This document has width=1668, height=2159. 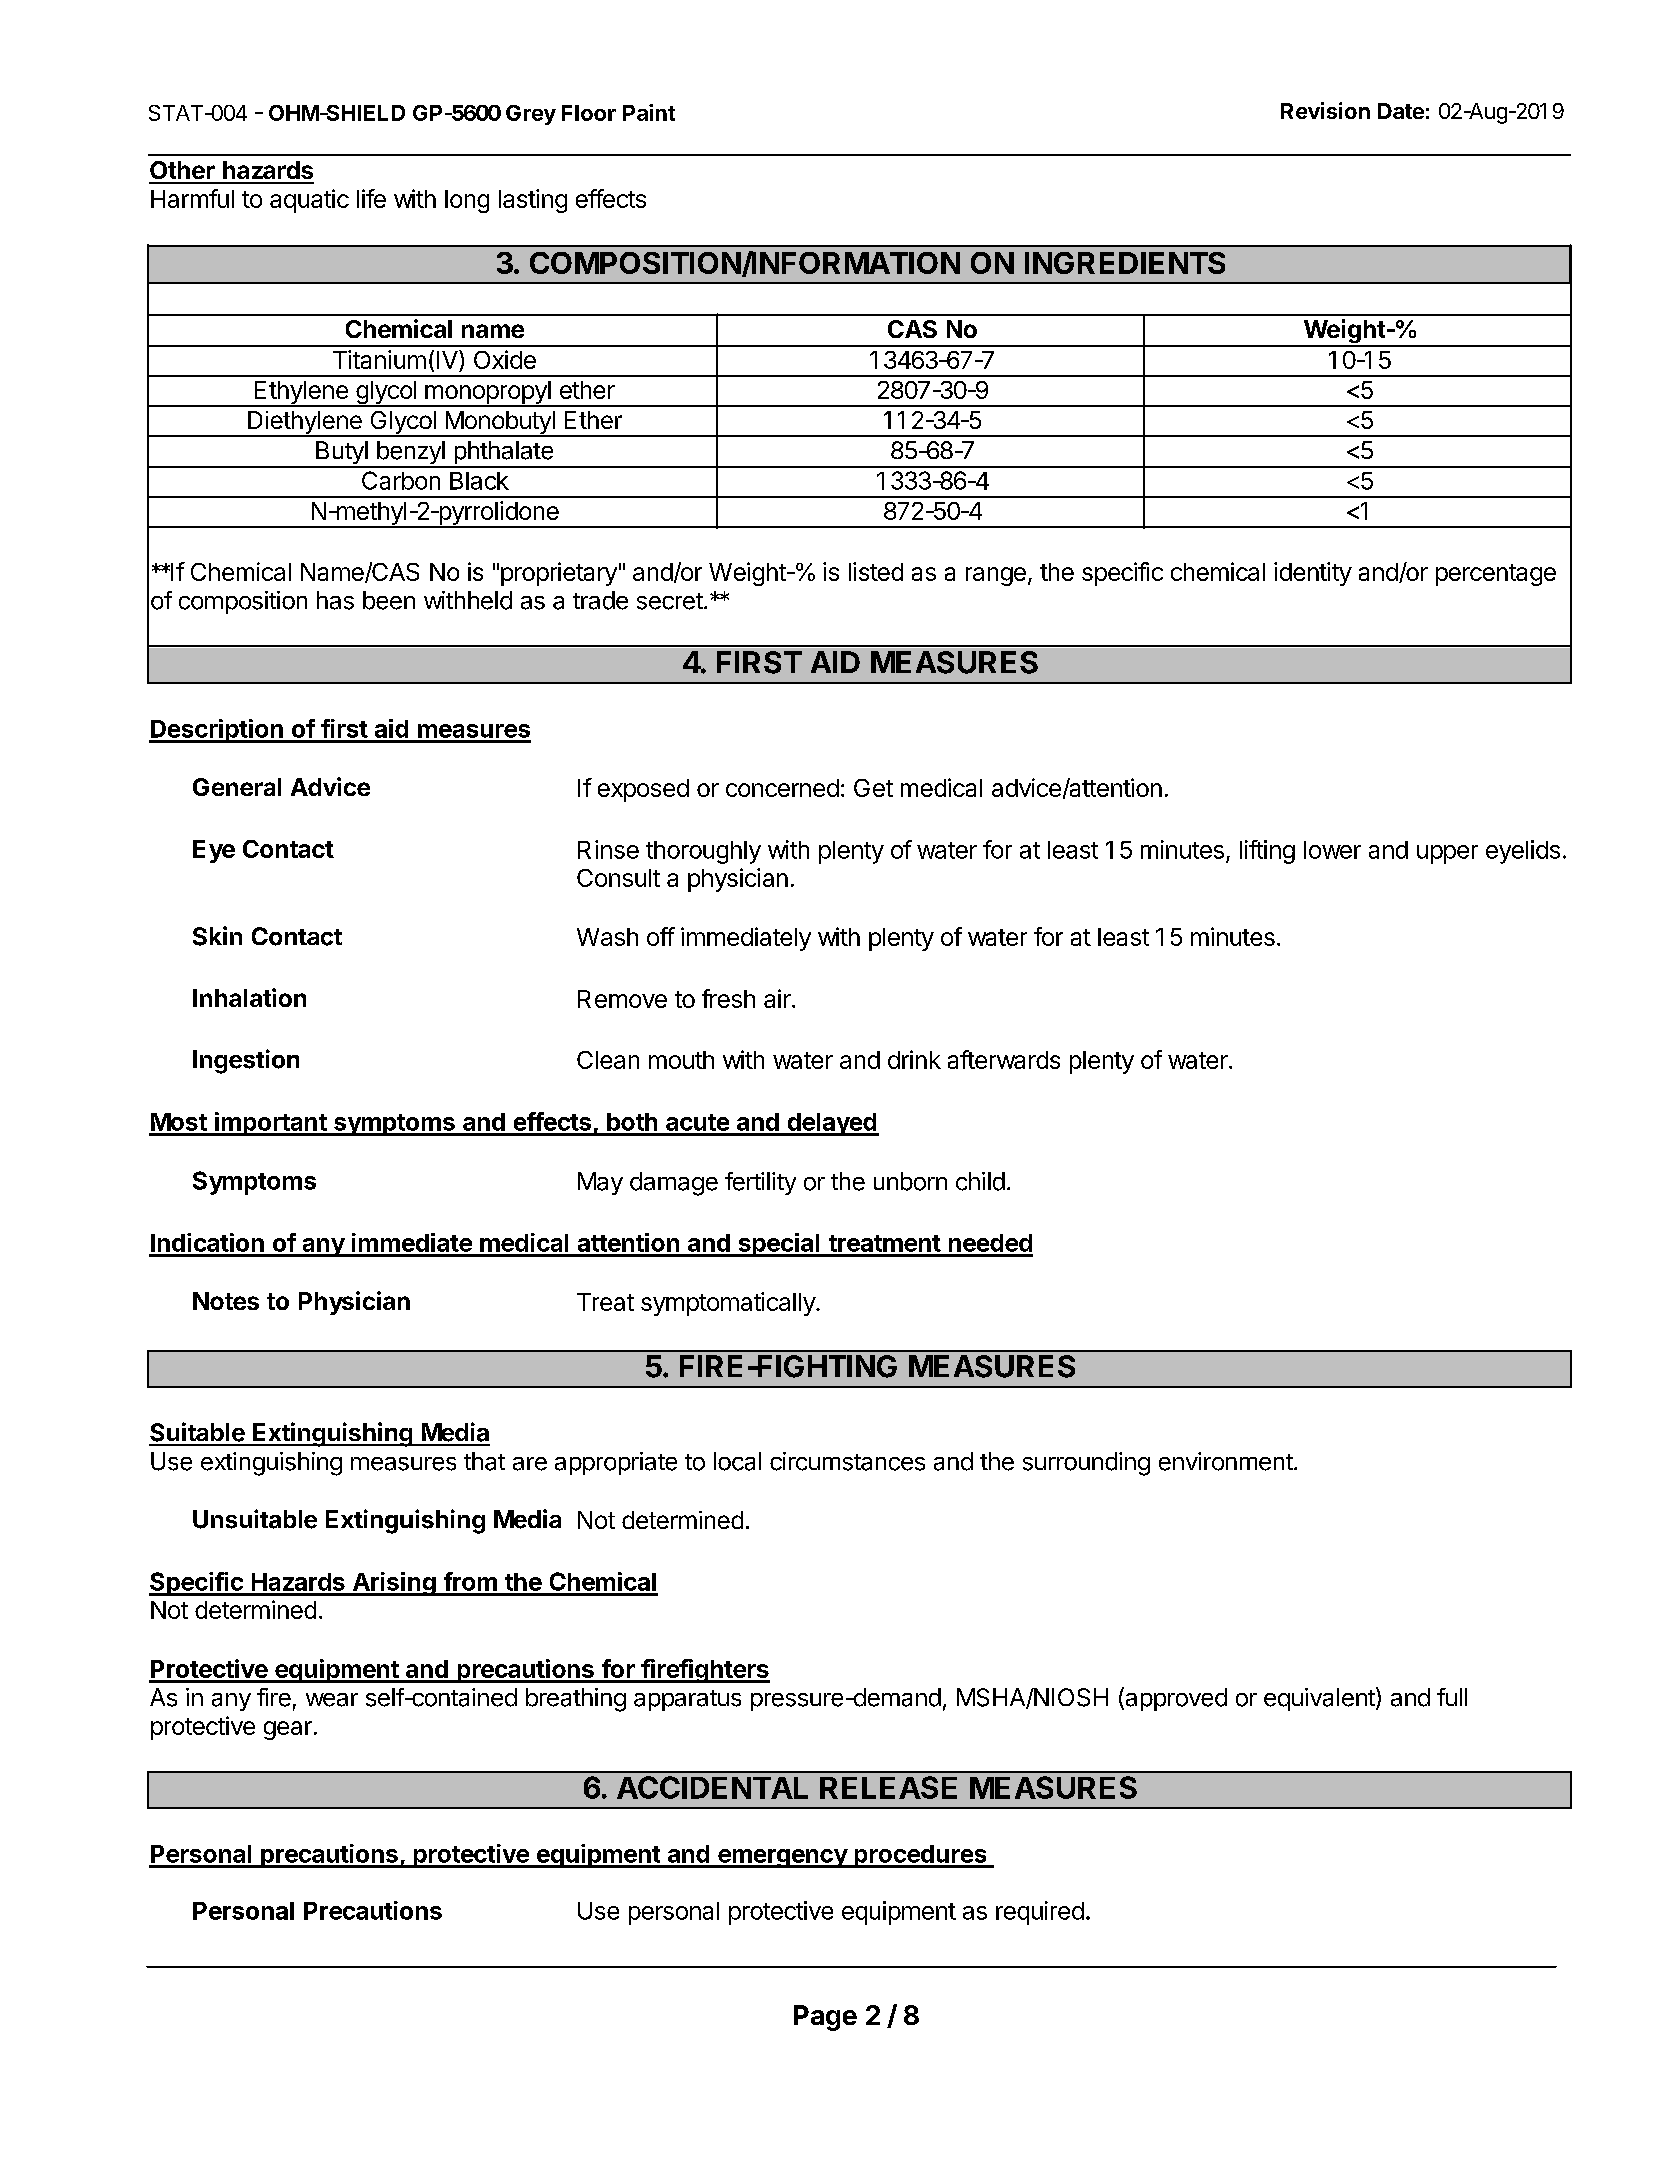 I want to click on identity, so click(x=1313, y=574).
